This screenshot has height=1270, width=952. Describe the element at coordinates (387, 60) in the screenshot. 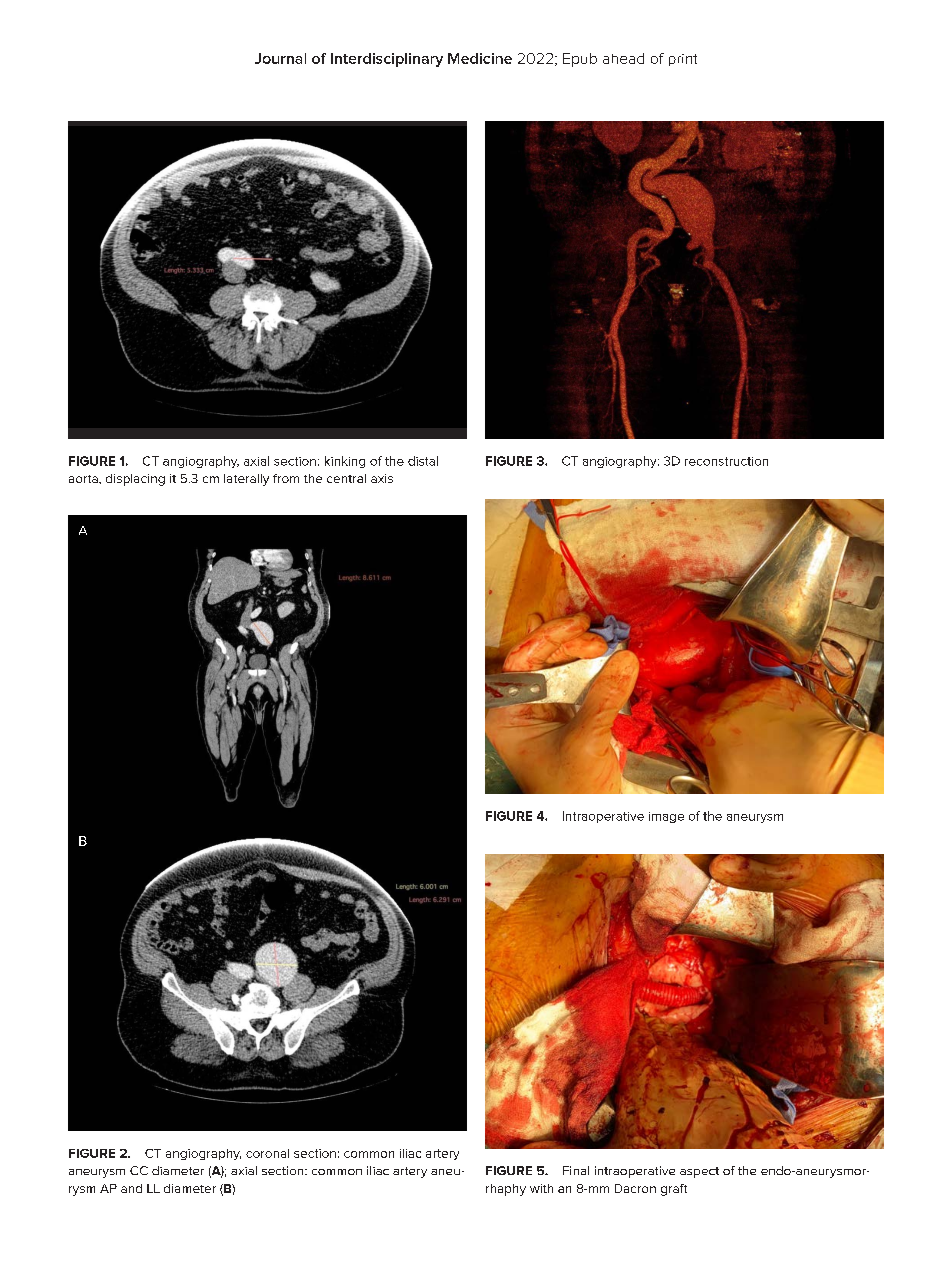

I see `Interdisciplinary` at that location.
